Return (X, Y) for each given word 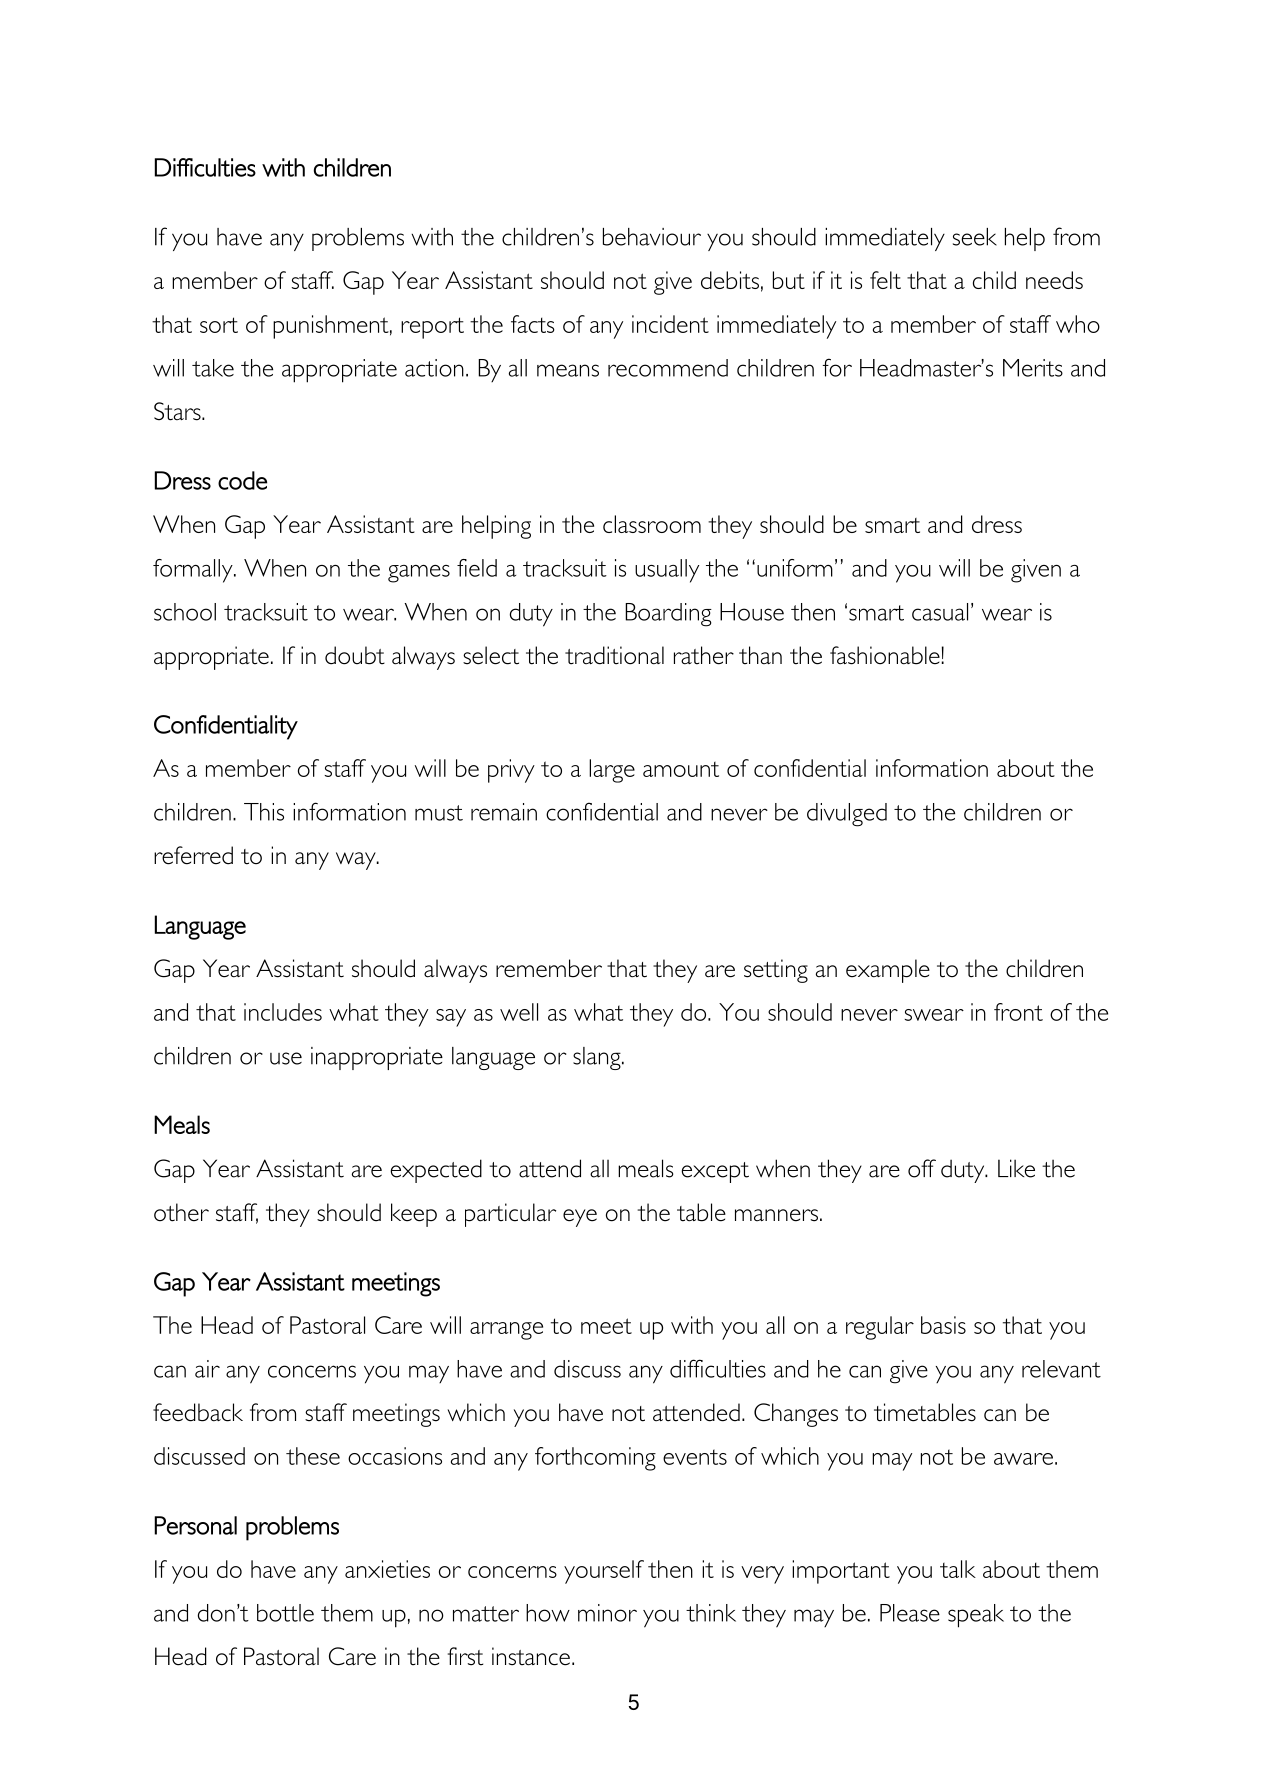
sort (219, 325)
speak (976, 1616)
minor (607, 1613)
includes (283, 1012)
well (519, 1012)
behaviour (652, 237)
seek (975, 237)
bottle (285, 1613)
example (888, 971)
